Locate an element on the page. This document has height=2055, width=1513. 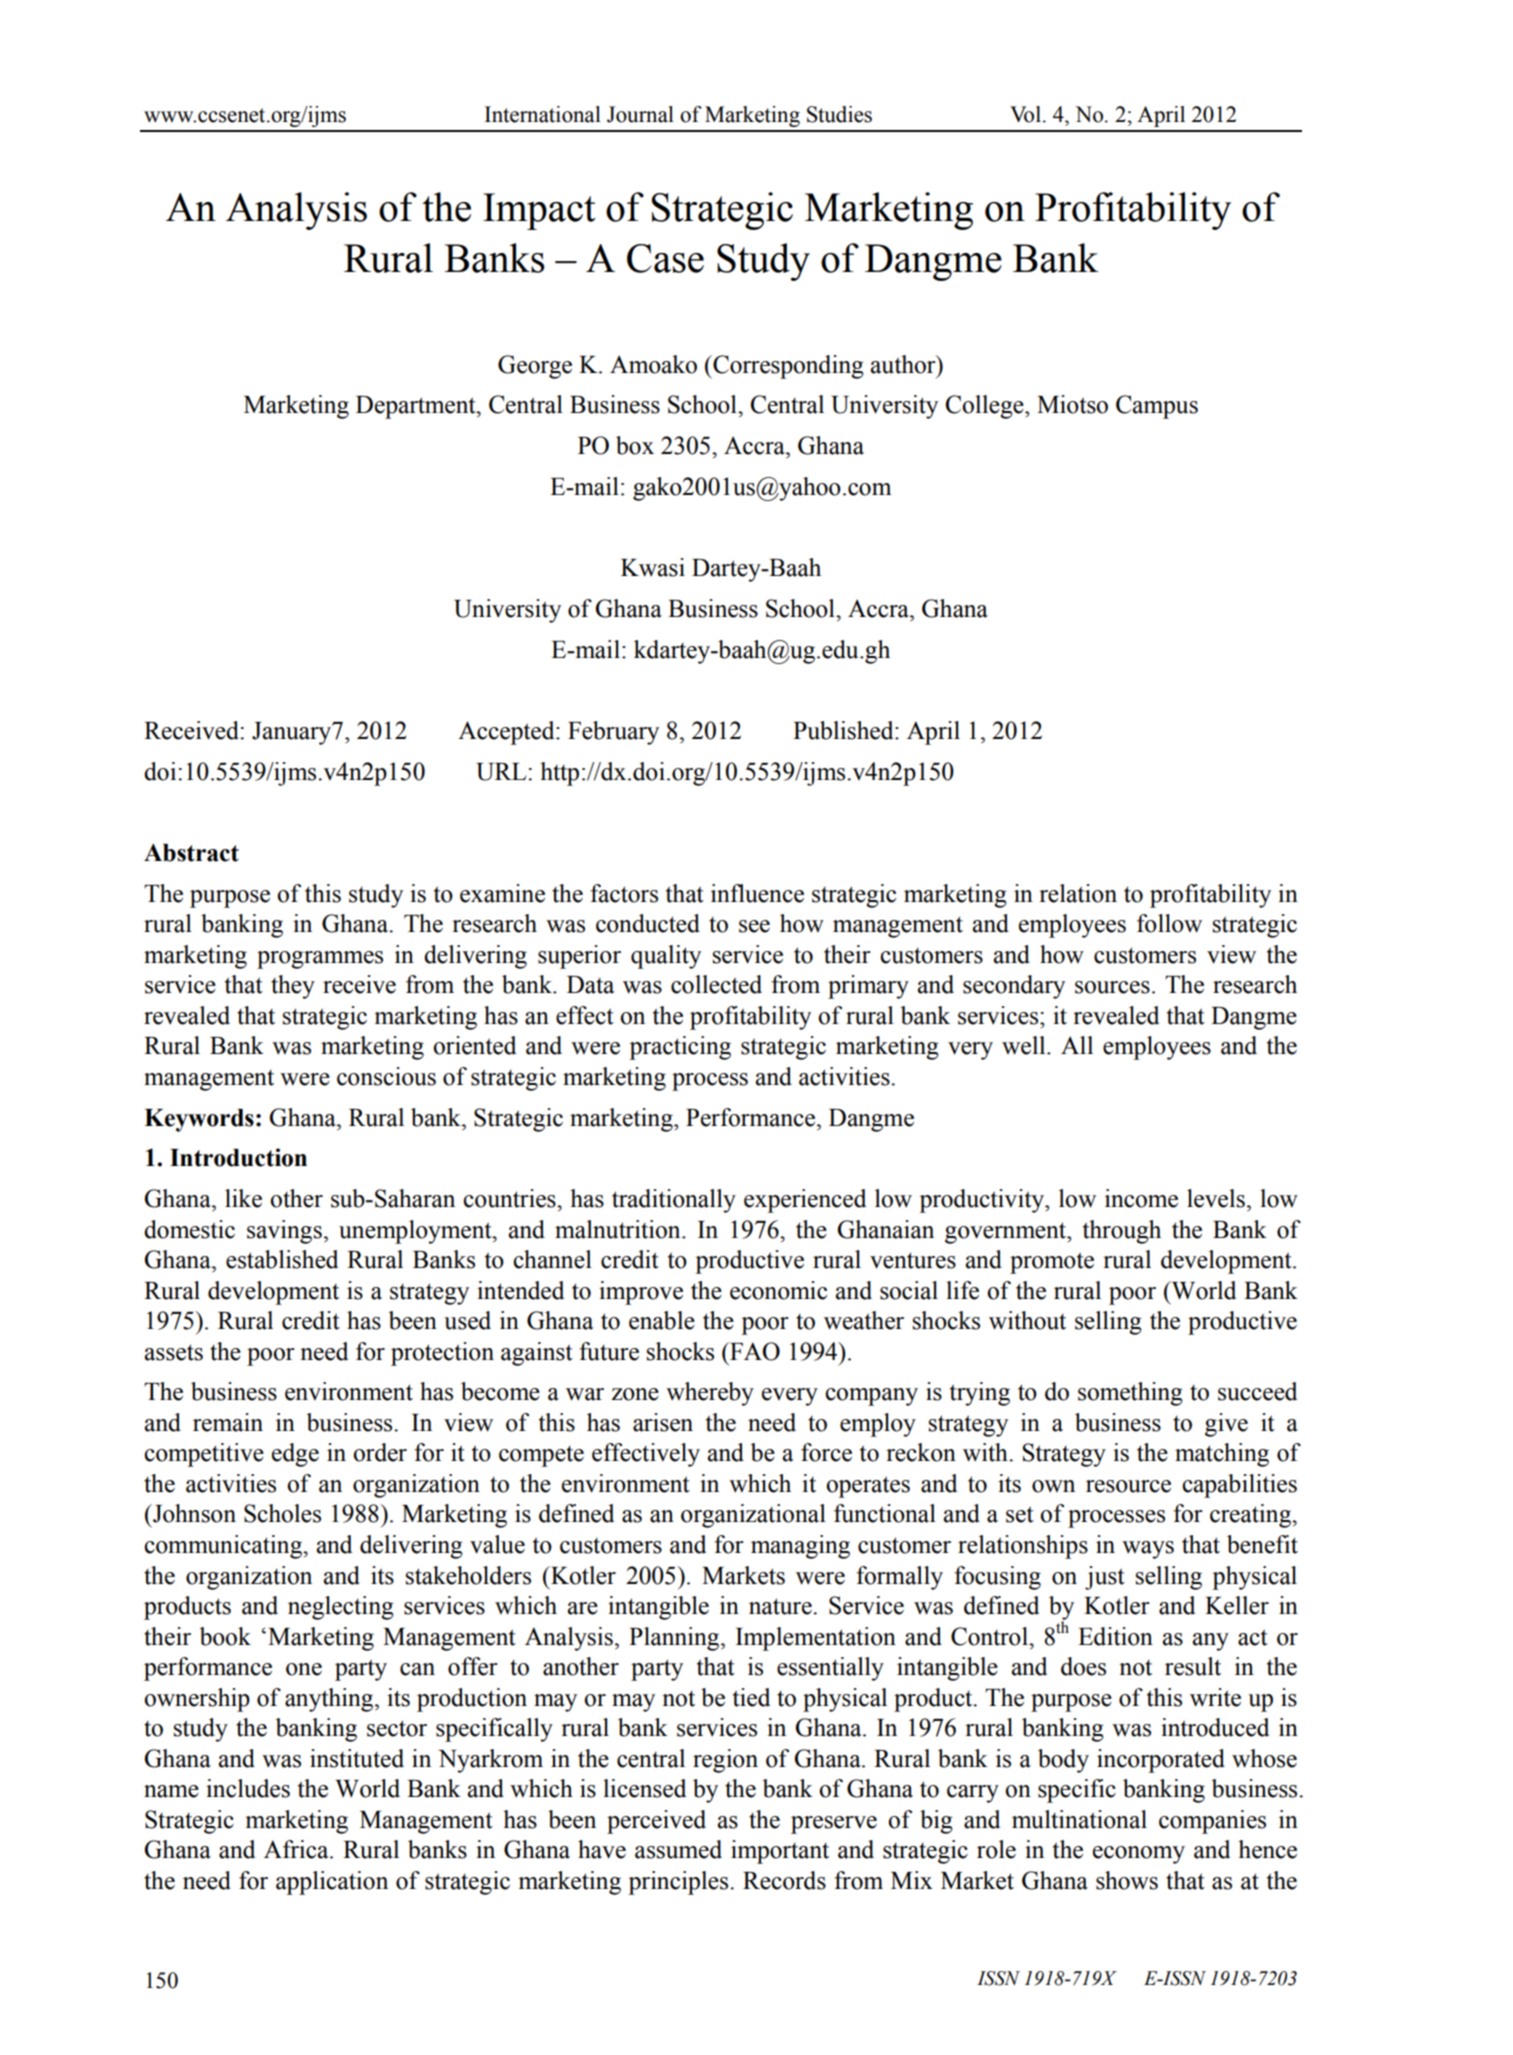
assumed is located at coordinates (678, 1849).
